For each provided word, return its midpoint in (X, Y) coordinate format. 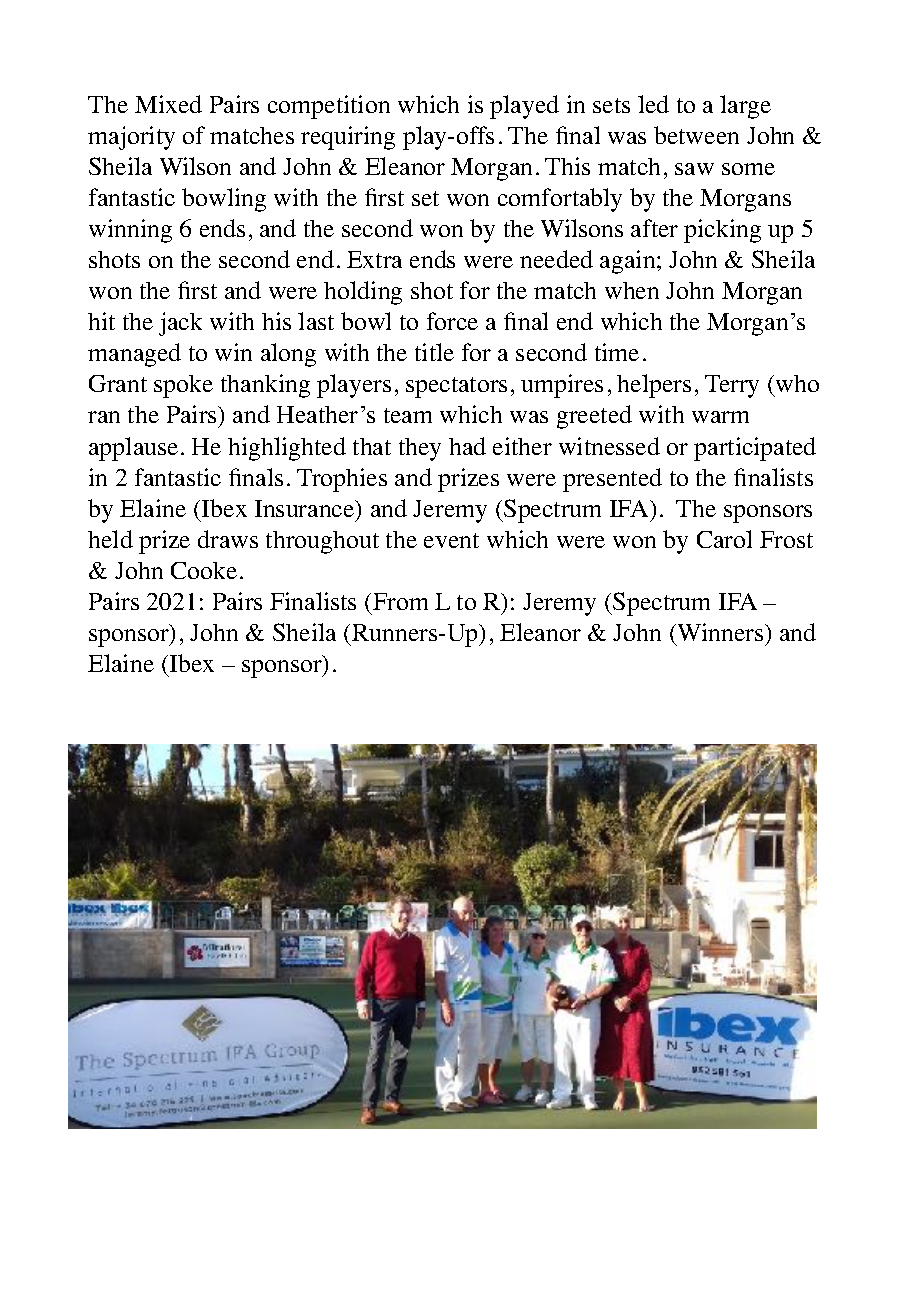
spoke (183, 386)
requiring (348, 138)
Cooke (204, 570)
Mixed (168, 104)
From (400, 601)
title (434, 352)
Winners (720, 632)
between (696, 135)
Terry (732, 386)
